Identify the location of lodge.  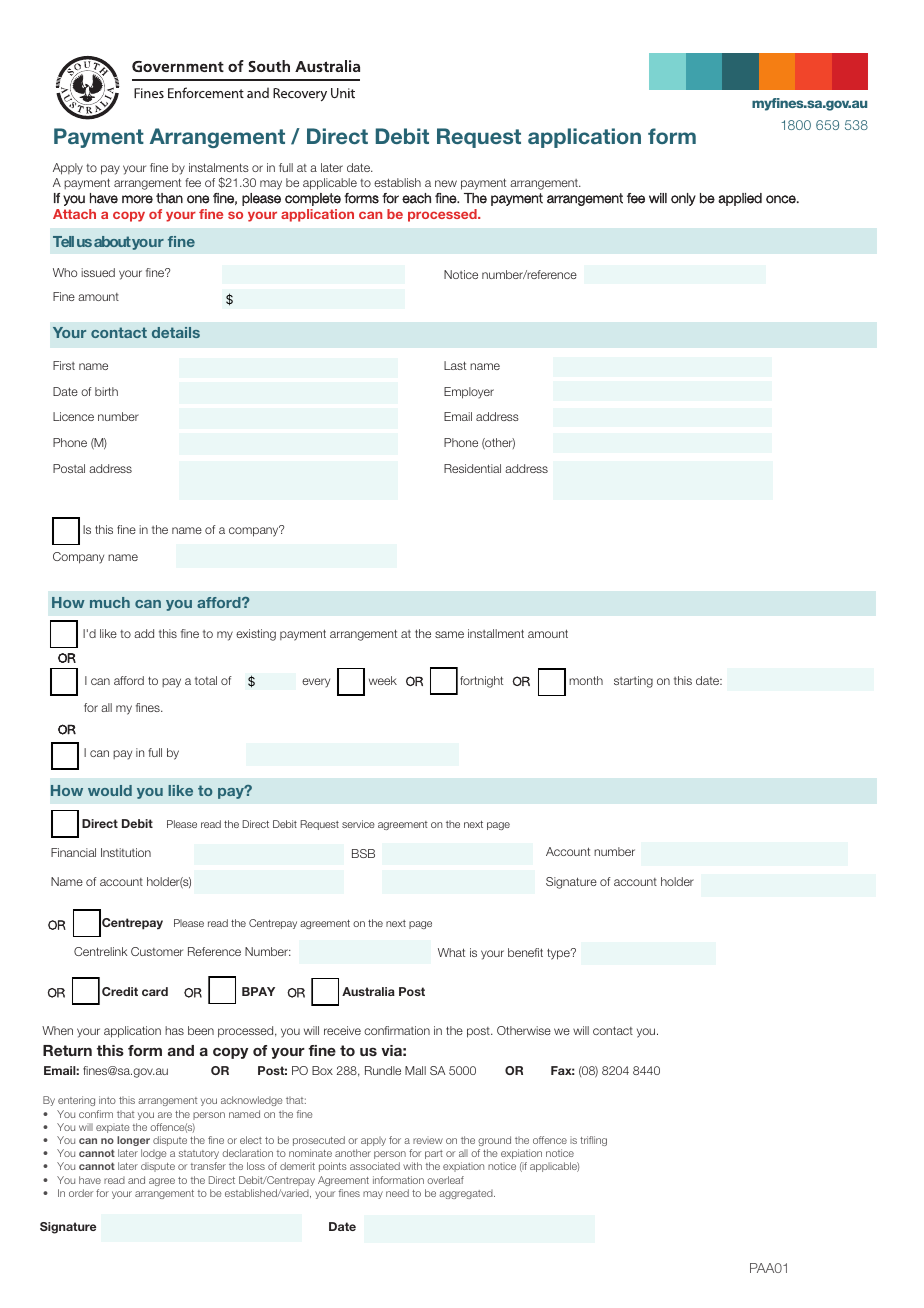
(154, 1154).
